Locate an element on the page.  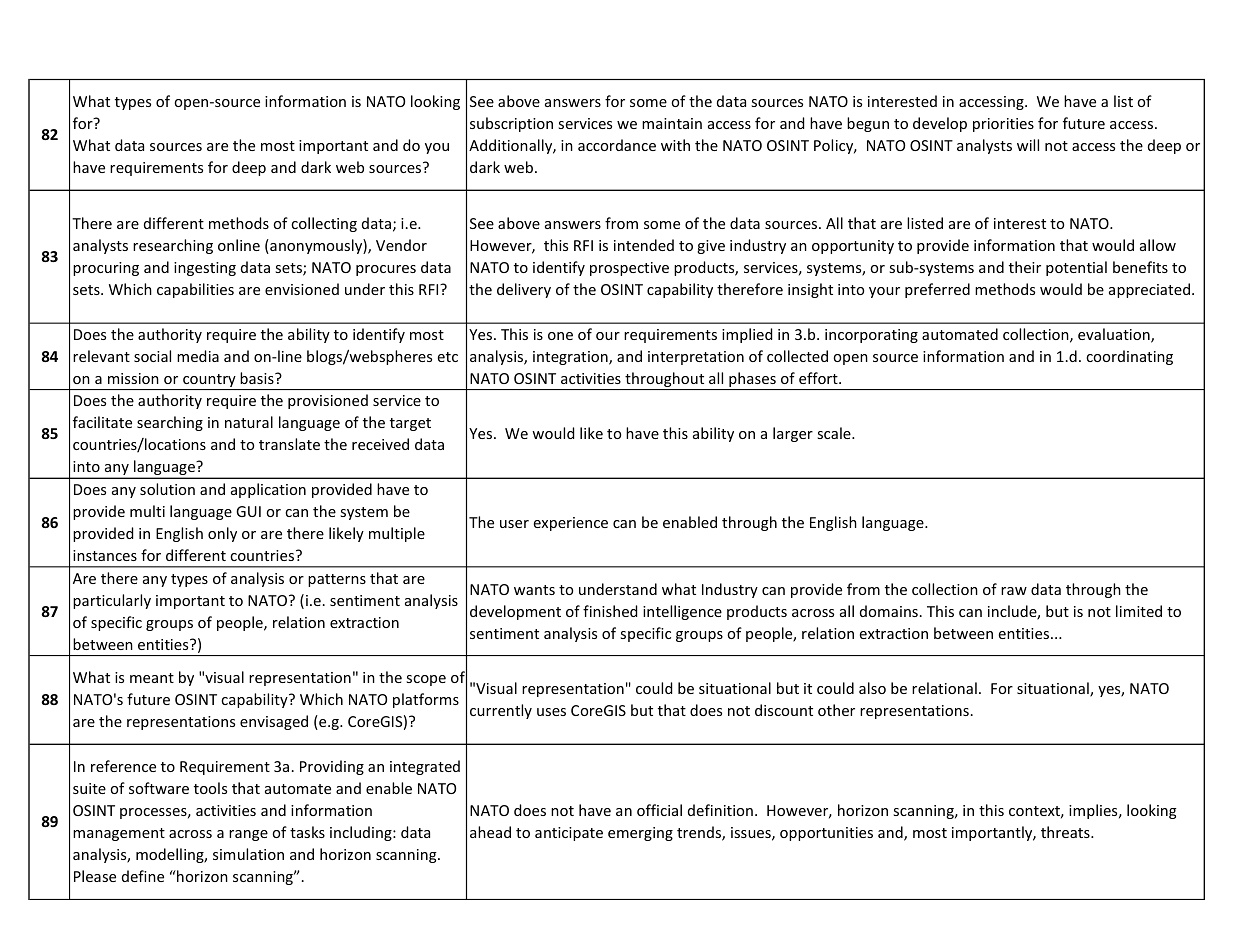
scale is located at coordinates (835, 433).
